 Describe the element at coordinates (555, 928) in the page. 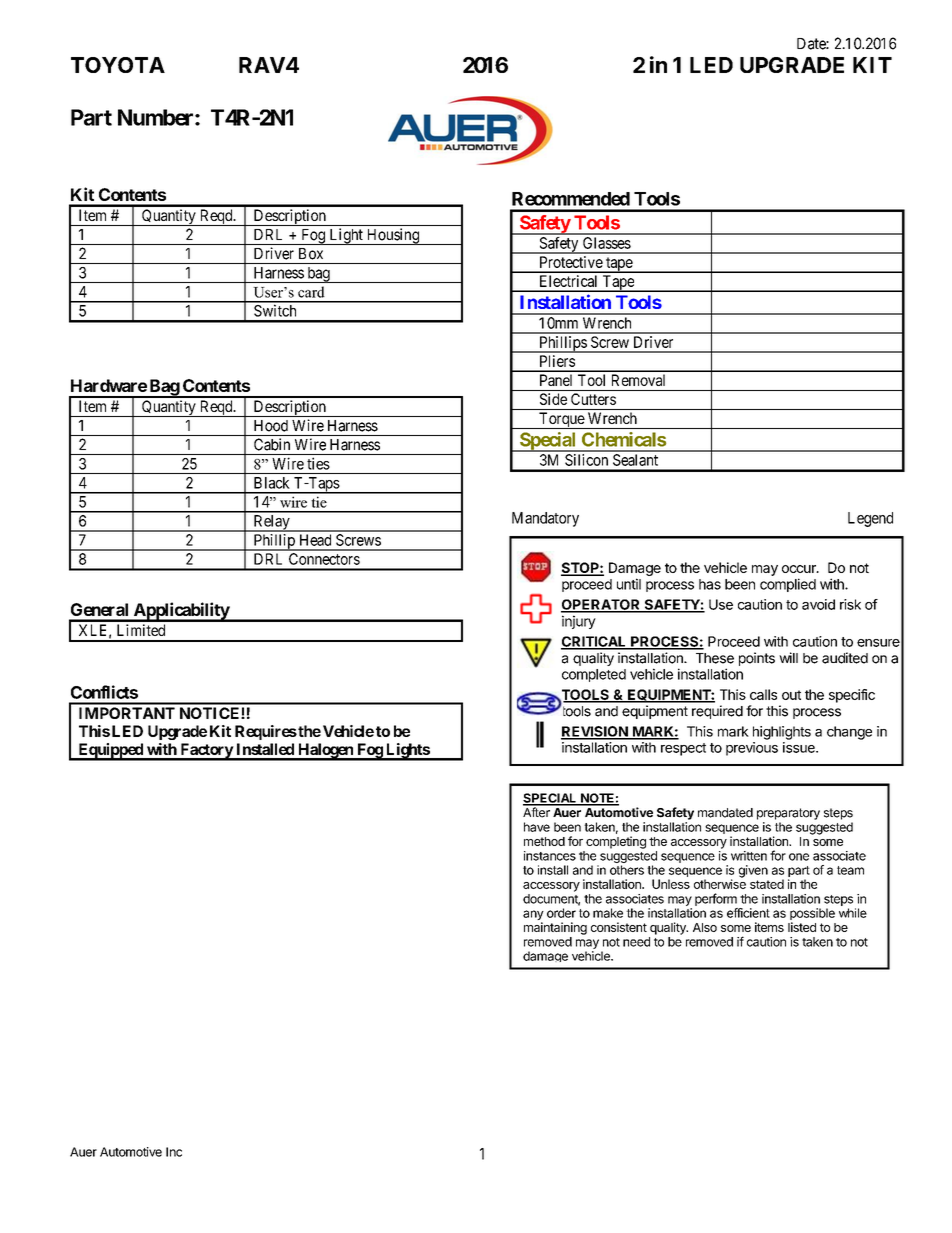

I see `maintaining` at that location.
